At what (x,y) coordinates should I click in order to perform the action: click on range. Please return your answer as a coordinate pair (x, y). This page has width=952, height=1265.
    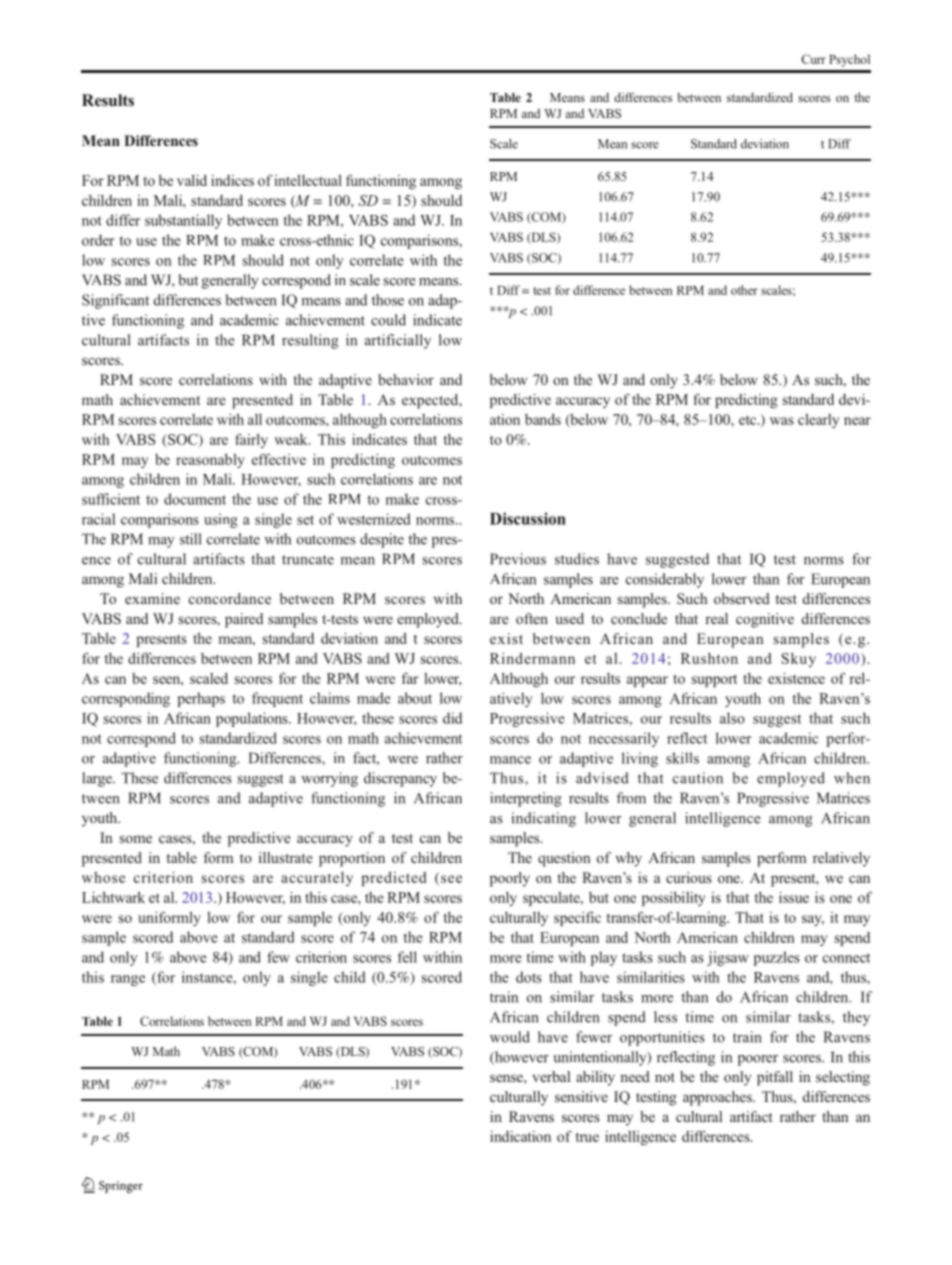
    Looking at the image, I should click on (128, 980).
